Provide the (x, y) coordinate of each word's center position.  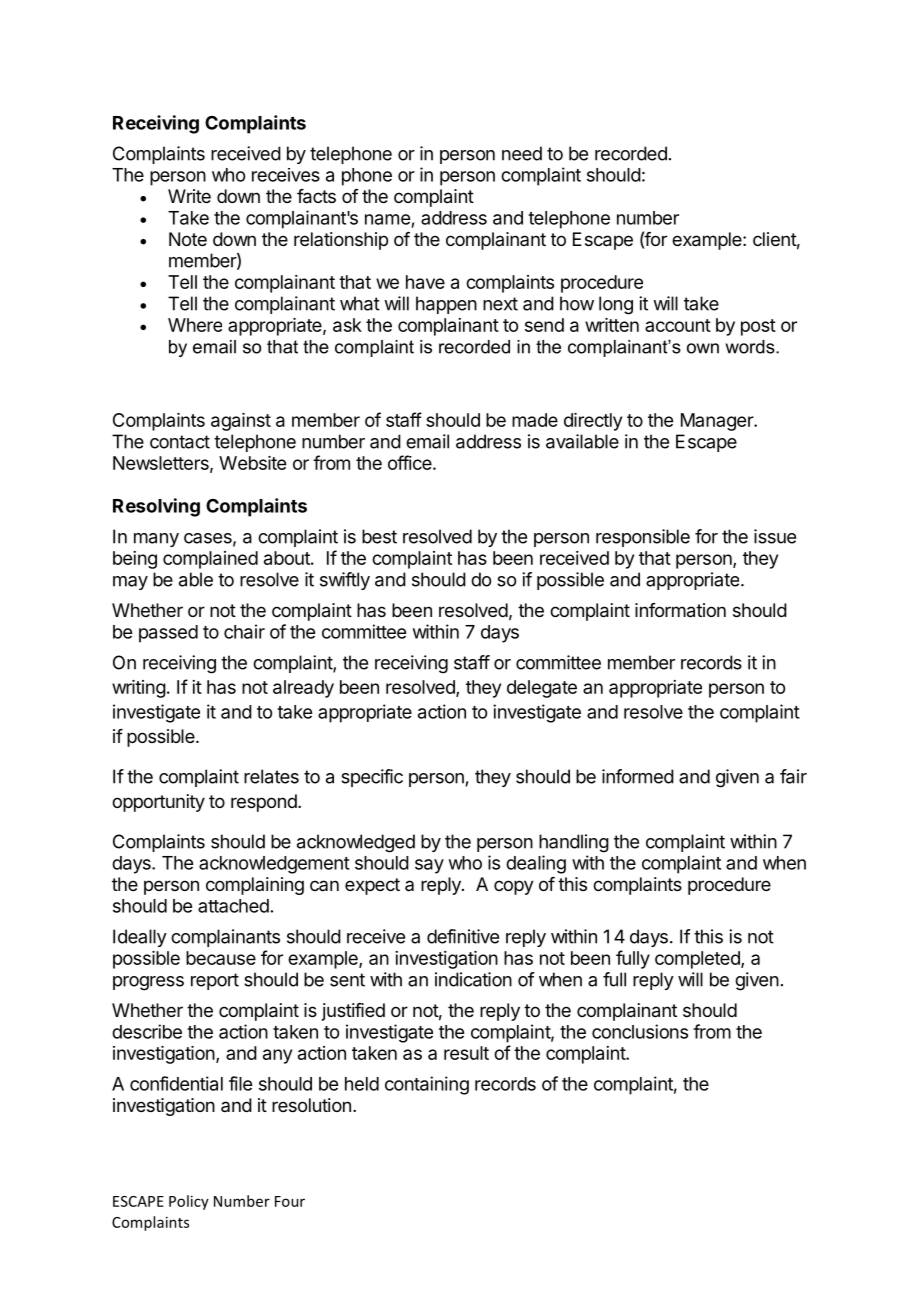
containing (427, 1085)
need (522, 153)
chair (244, 631)
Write (189, 196)
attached (233, 906)
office (410, 462)
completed (698, 960)
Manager (718, 422)
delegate (542, 689)
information (680, 610)
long (616, 305)
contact (180, 442)
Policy (189, 1202)
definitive (463, 936)
